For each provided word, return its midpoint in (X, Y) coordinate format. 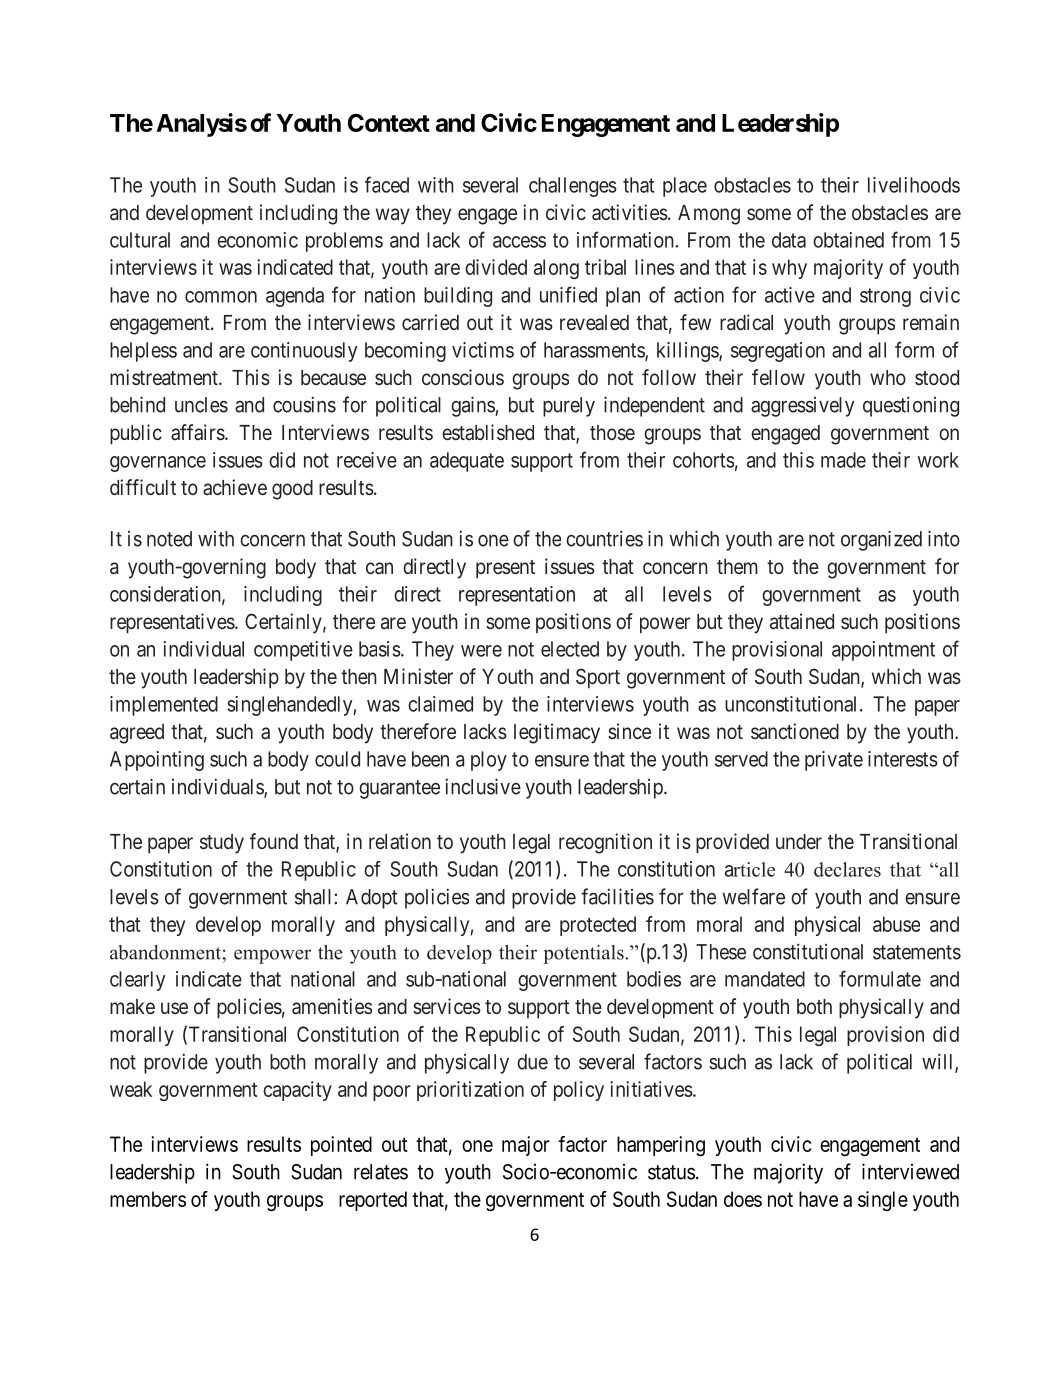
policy (579, 1091)
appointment (883, 651)
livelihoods (914, 185)
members (148, 1199)
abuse (896, 924)
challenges (573, 187)
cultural (140, 240)
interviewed (910, 1171)
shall (313, 897)
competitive (303, 651)
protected (598, 926)
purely (569, 407)
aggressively (802, 407)
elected (570, 649)
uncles (201, 405)
